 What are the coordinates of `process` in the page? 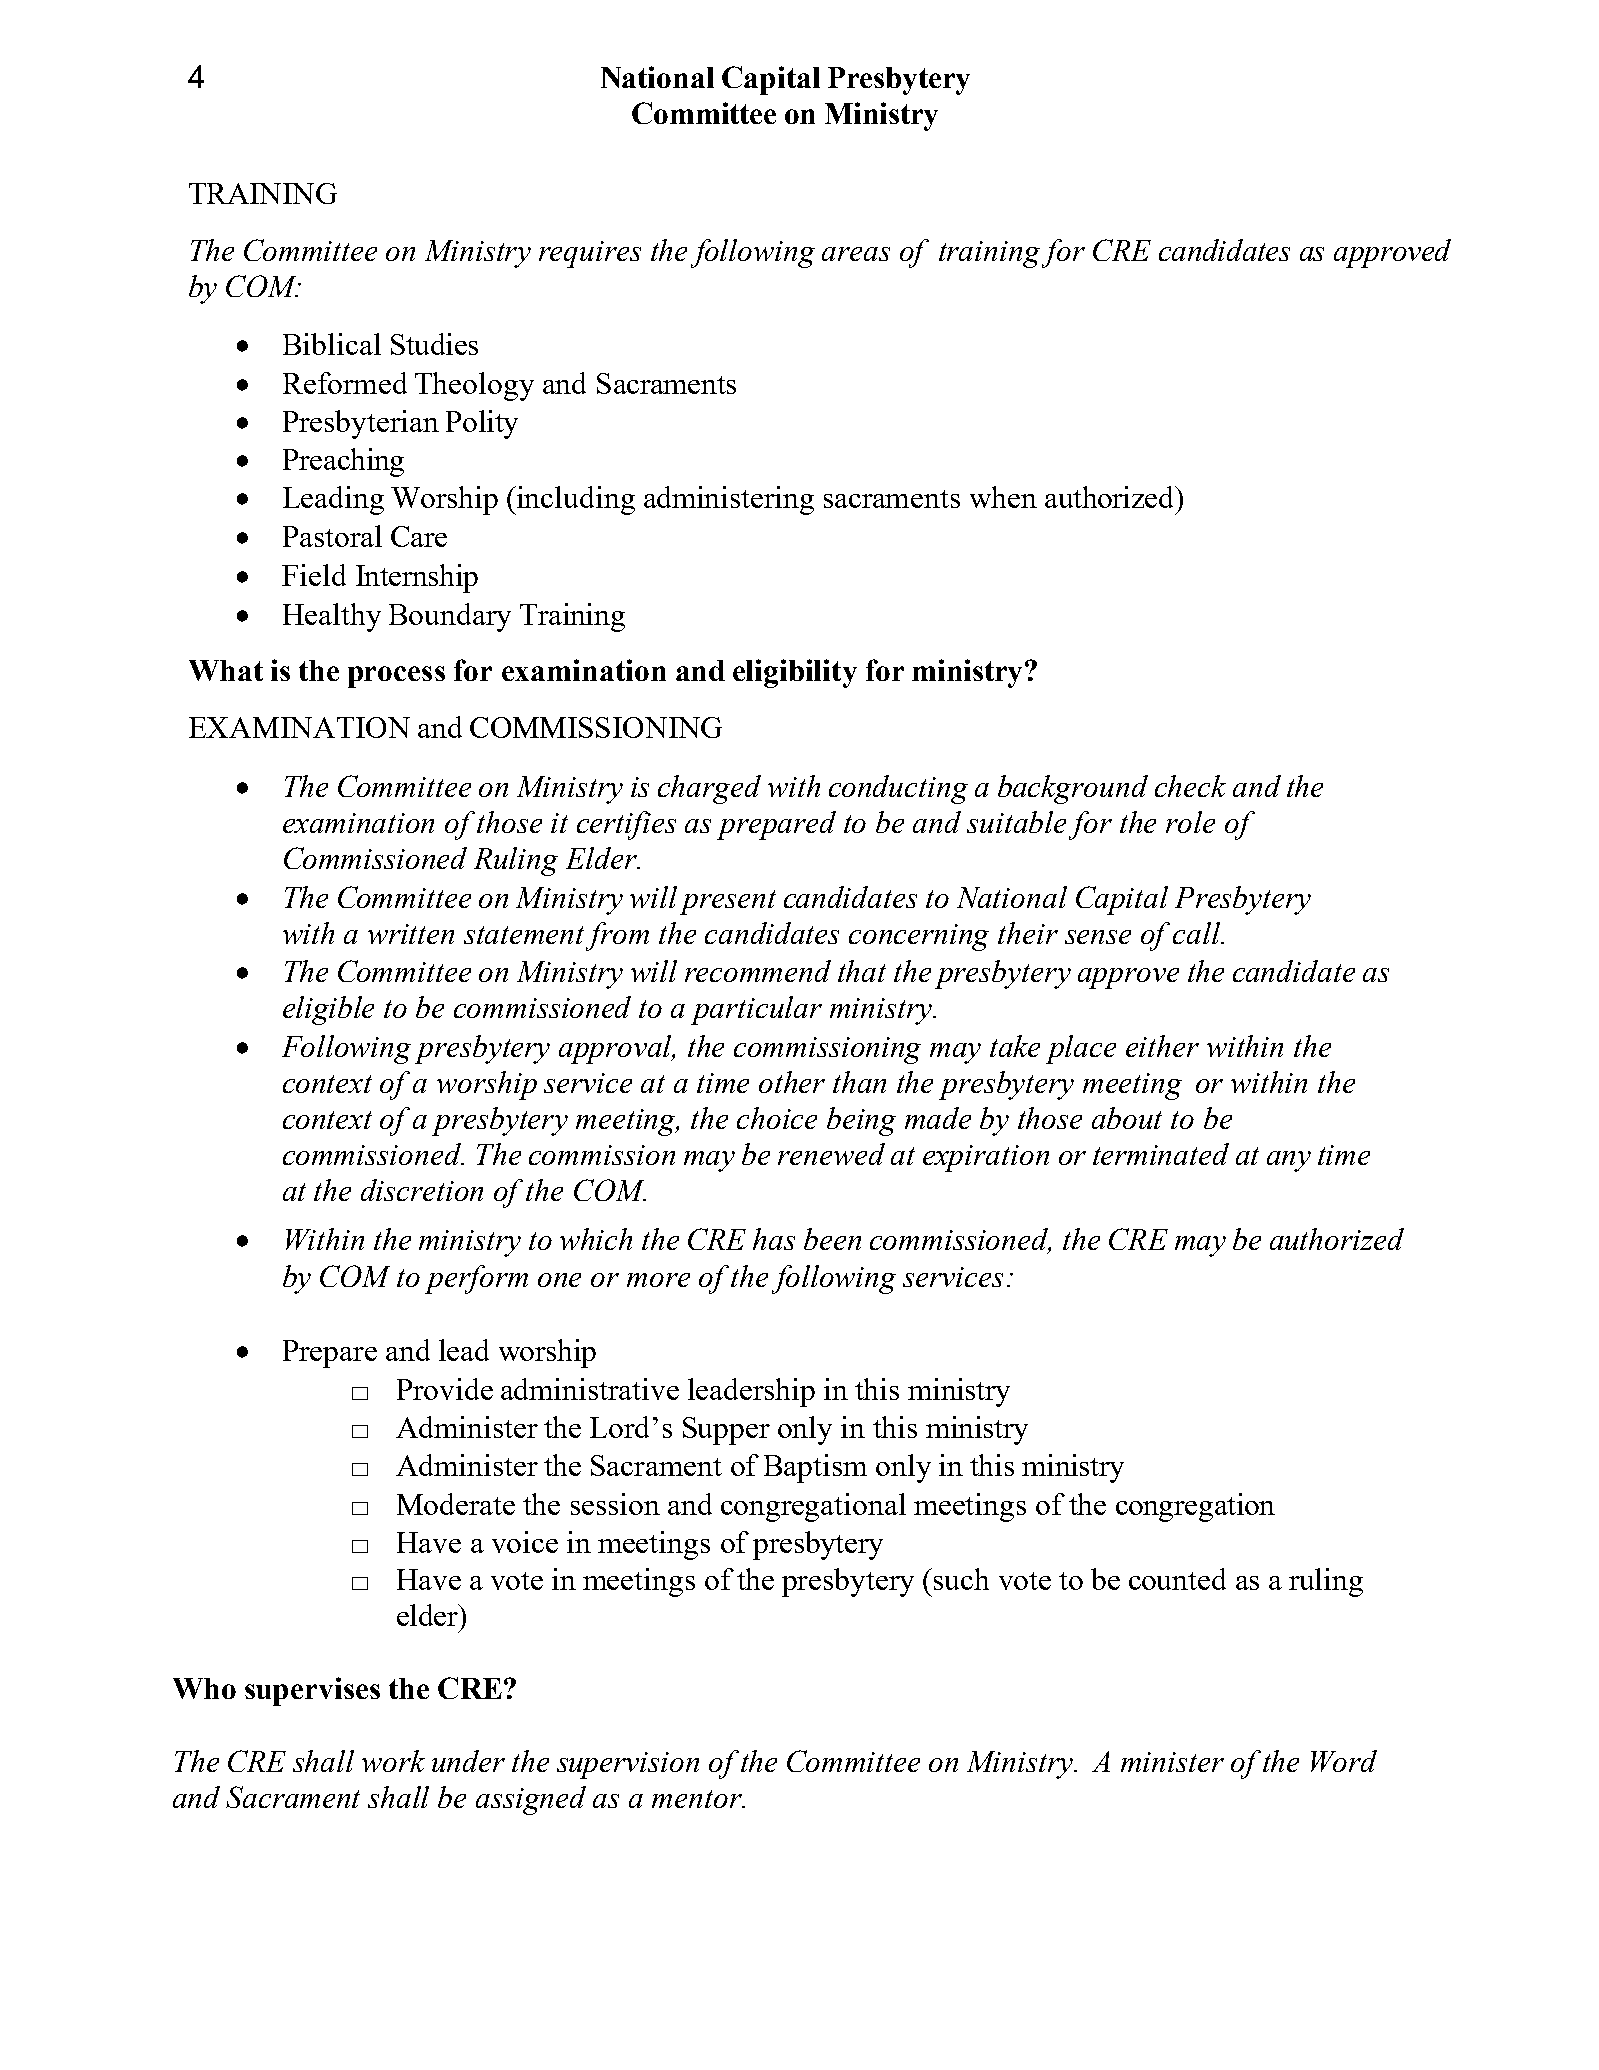 It's located at (396, 677).
